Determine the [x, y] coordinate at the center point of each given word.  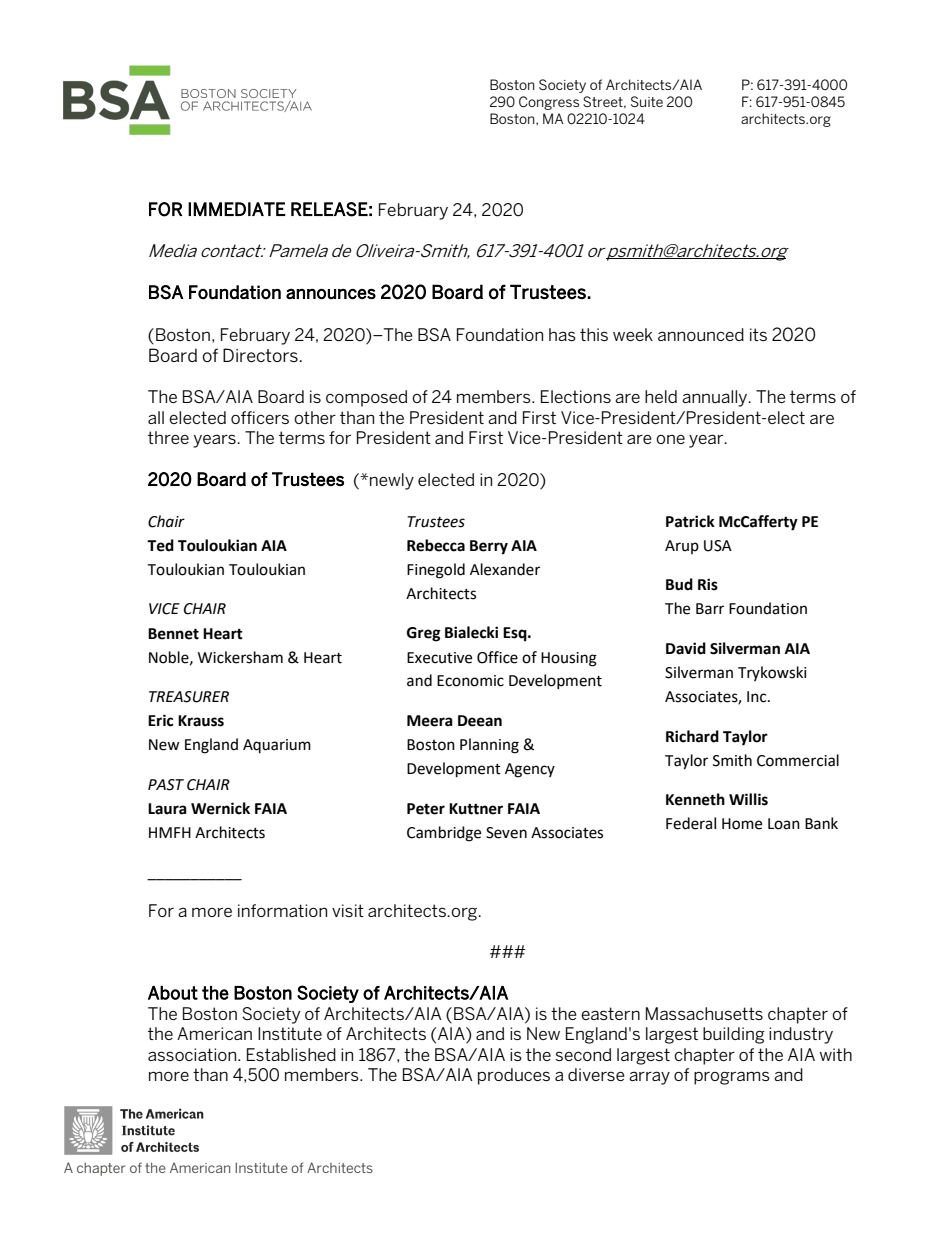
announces [331, 294]
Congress [549, 103]
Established [291, 1054]
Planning [489, 746]
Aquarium [277, 746]
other [315, 417]
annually [716, 398]
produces [514, 1076]
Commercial [798, 760]
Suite [647, 101]
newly [392, 481]
